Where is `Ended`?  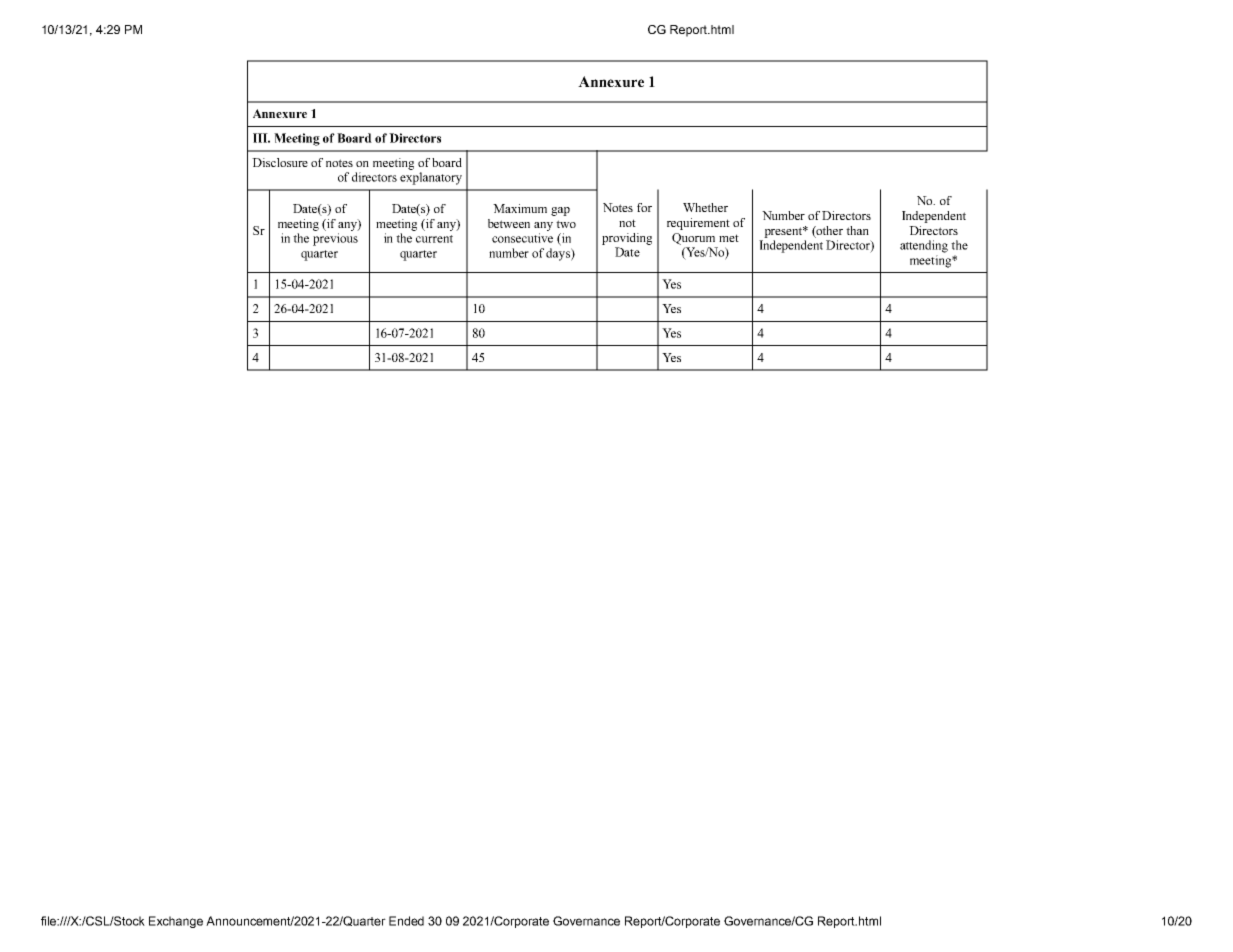
Ended is located at coordinates (406, 921).
